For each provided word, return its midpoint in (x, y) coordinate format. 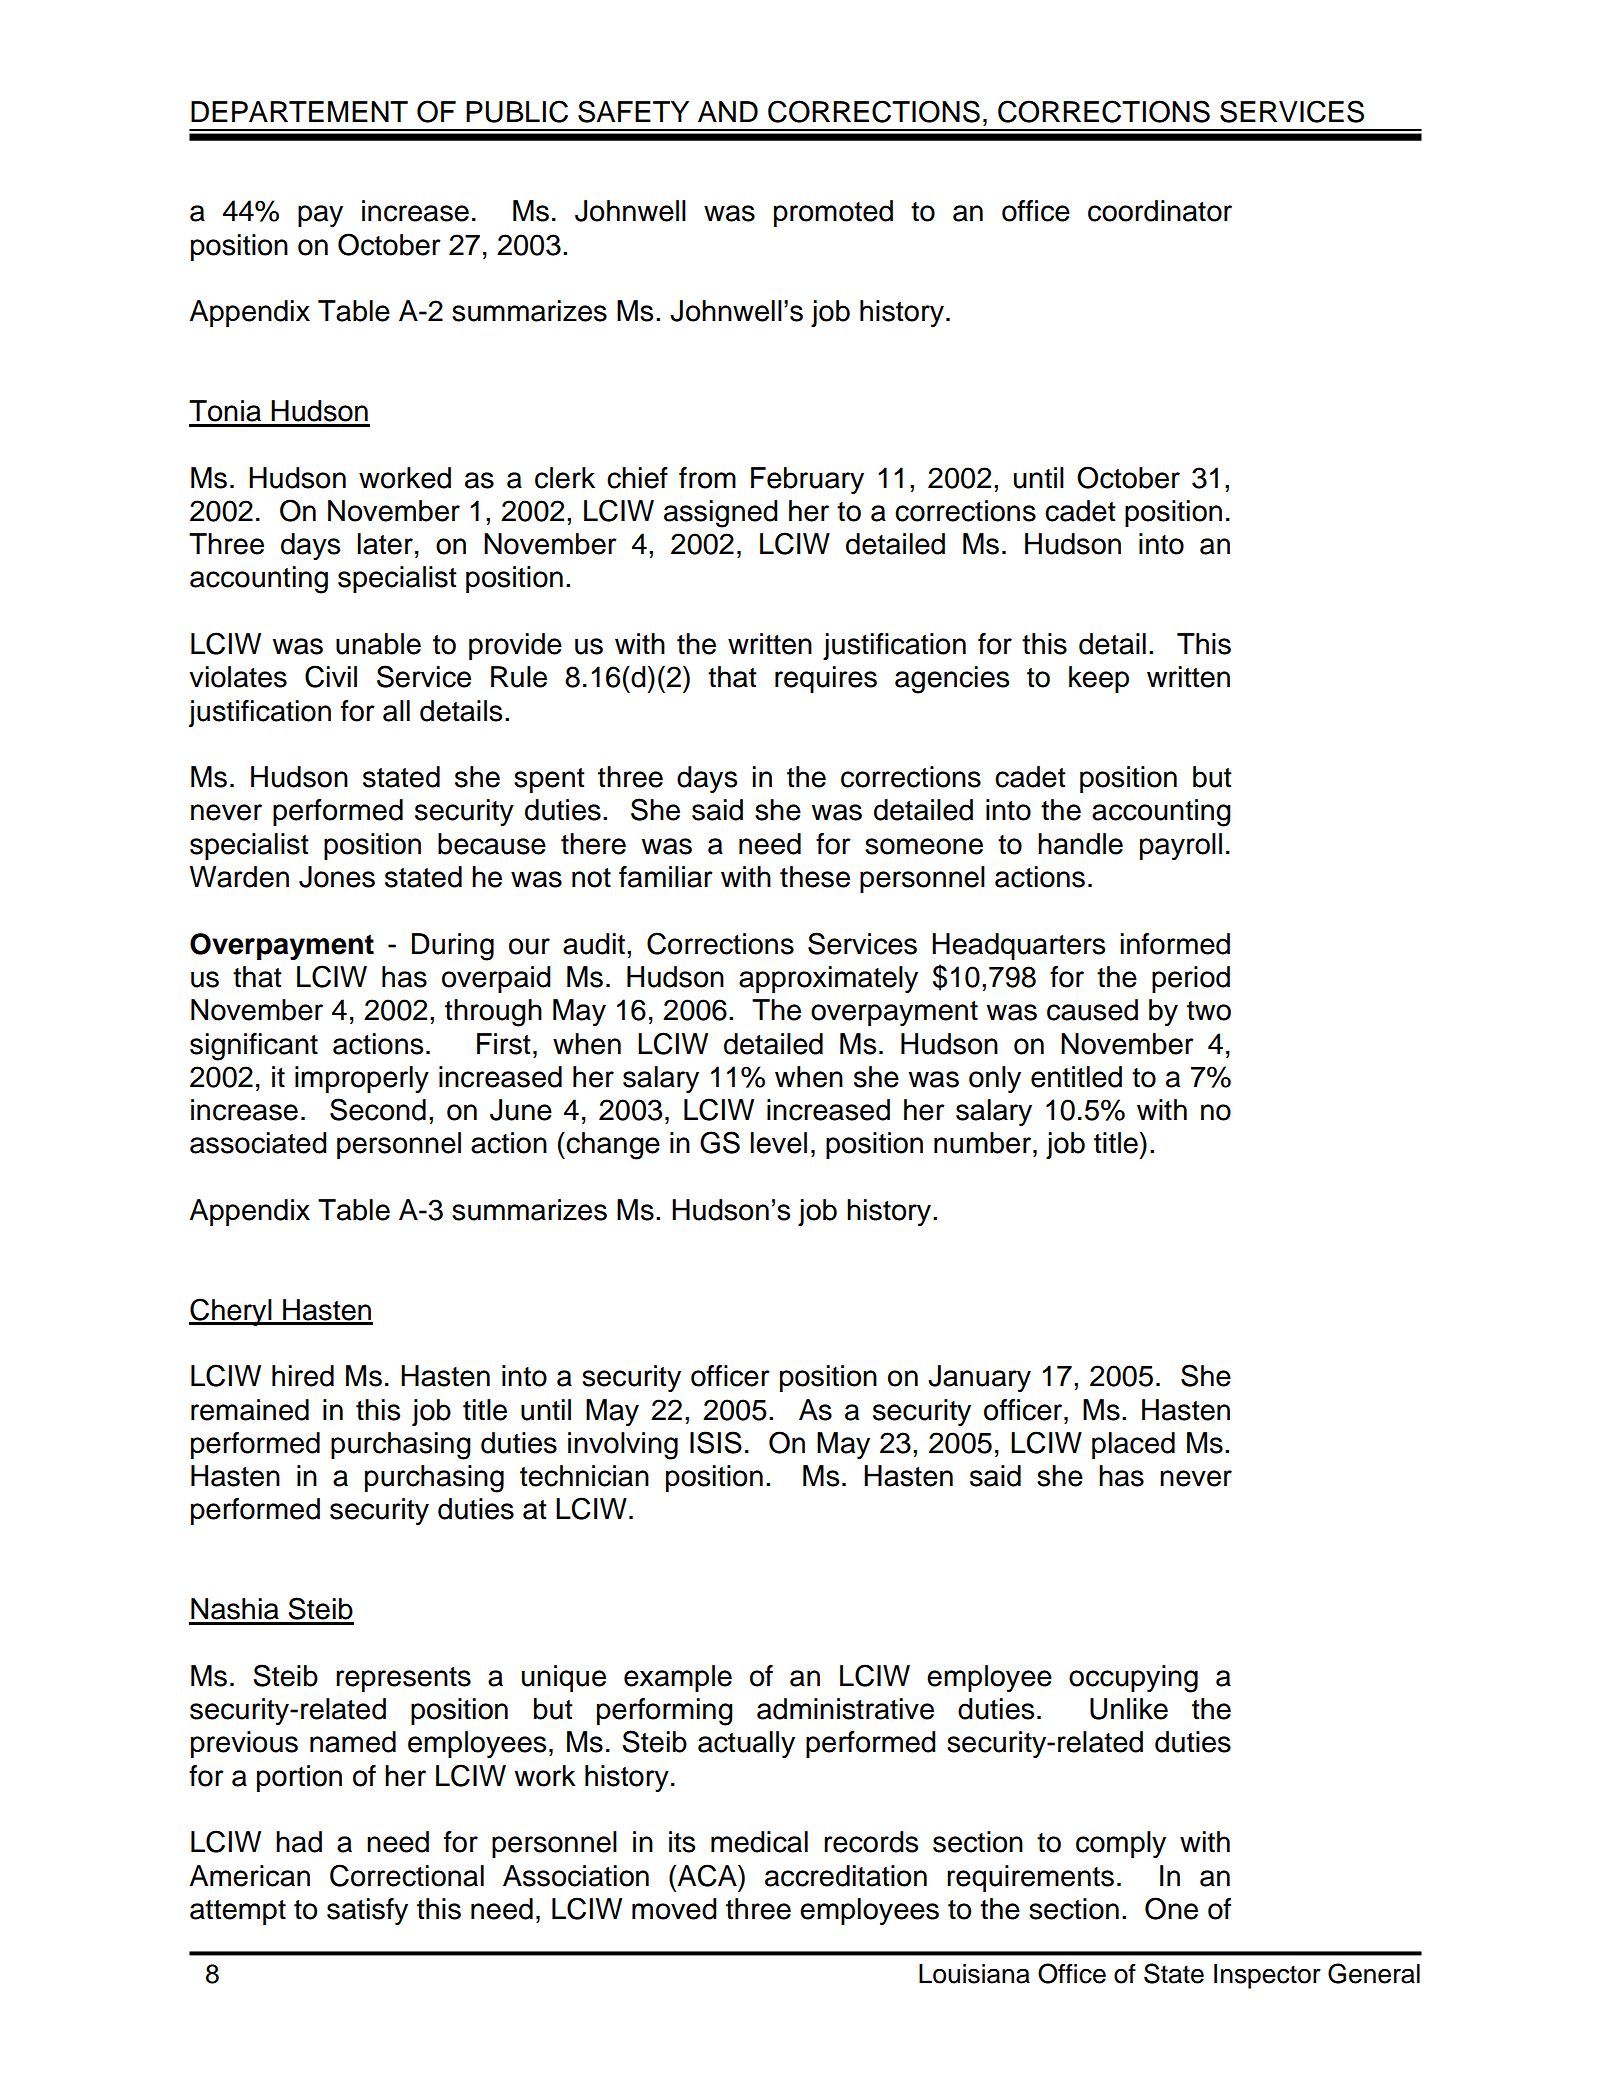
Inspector (1267, 1976)
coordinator (1160, 211)
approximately (828, 979)
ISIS (716, 1442)
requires (826, 679)
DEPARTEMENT (299, 111)
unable (378, 644)
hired (303, 1376)
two (1209, 1011)
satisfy (367, 1911)
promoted (833, 213)
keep (1099, 679)
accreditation (846, 1876)
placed (1133, 1445)
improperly (362, 1079)
